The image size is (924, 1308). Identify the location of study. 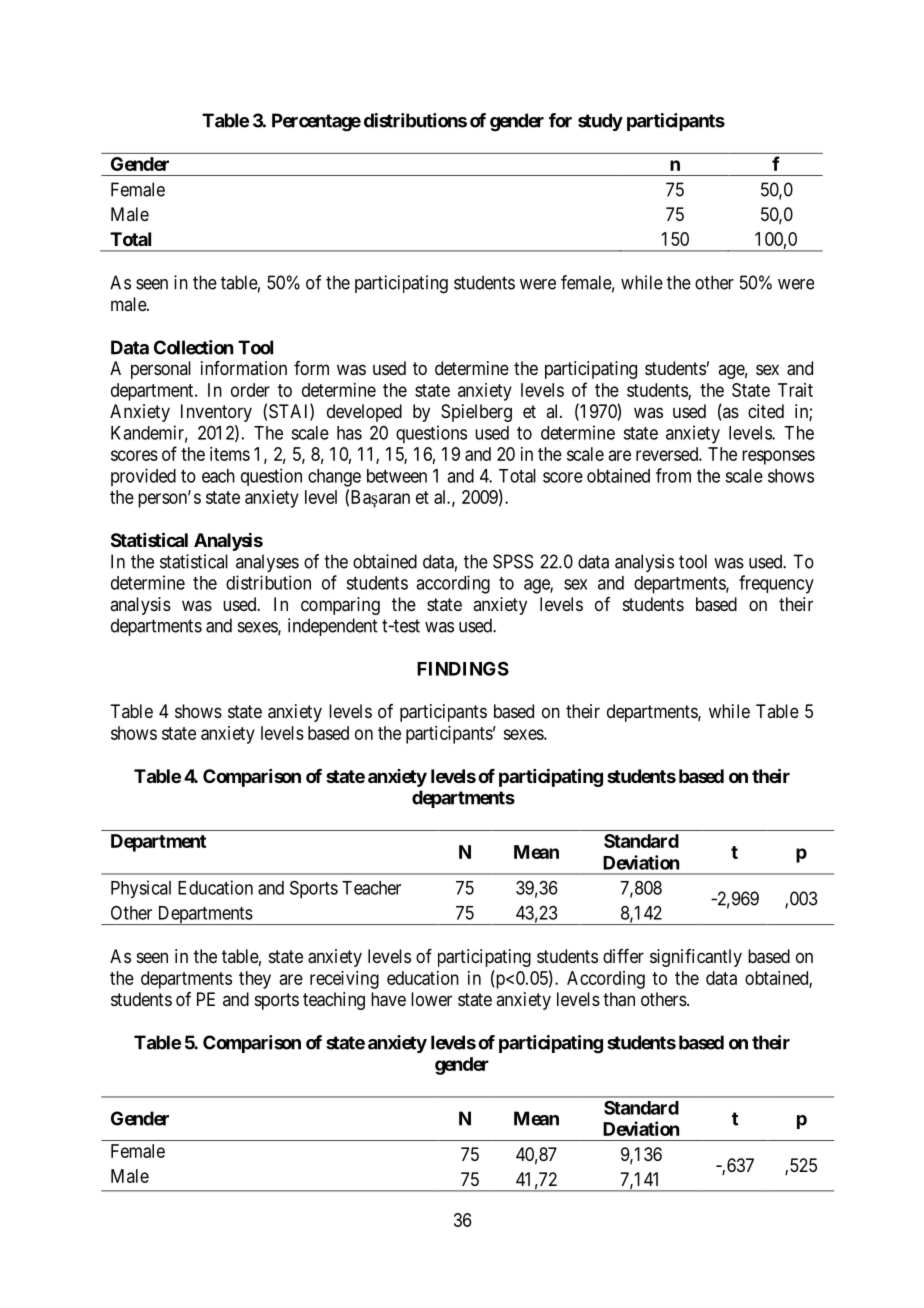
(600, 122).
